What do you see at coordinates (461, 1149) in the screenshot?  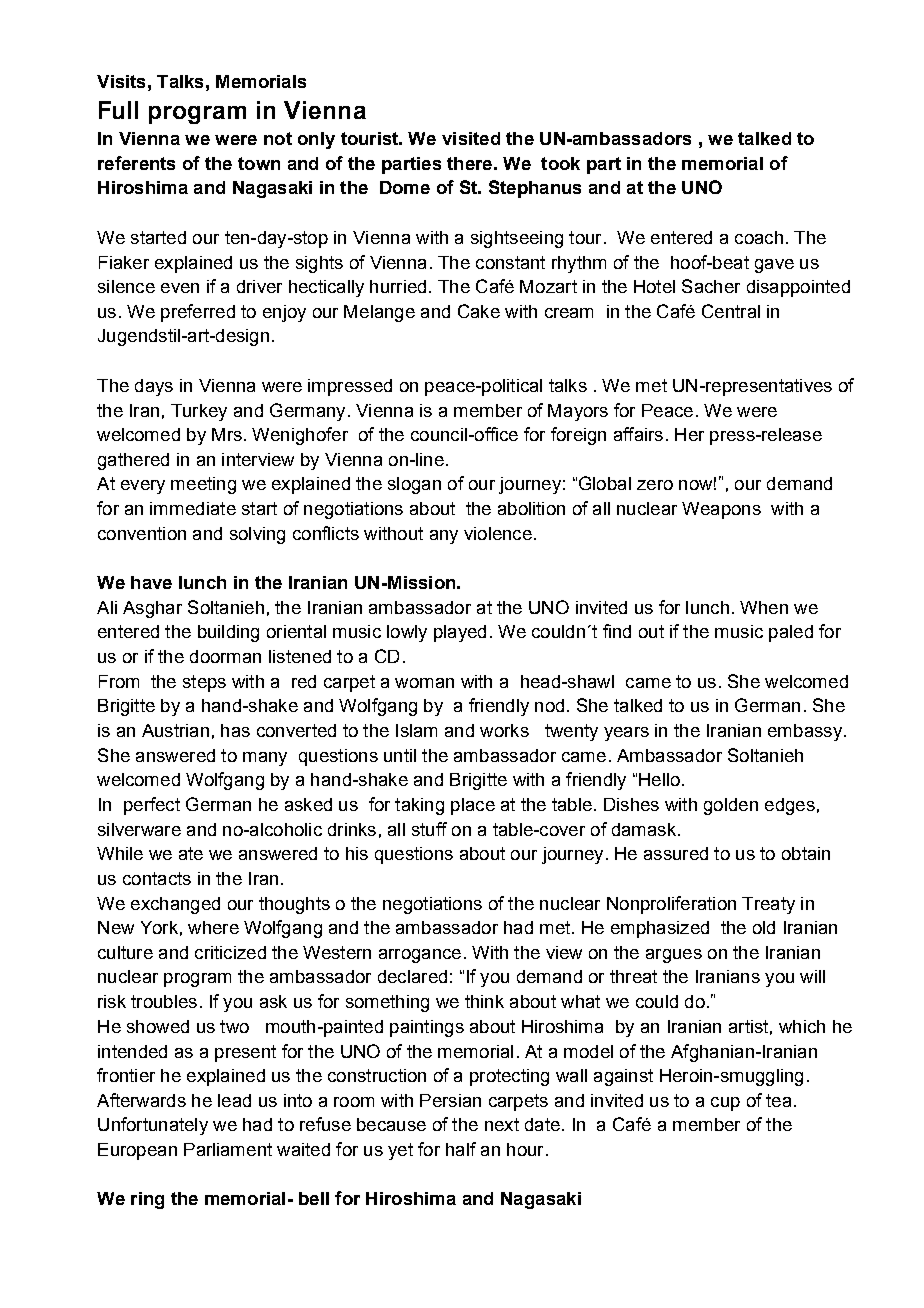 I see `half` at bounding box center [461, 1149].
